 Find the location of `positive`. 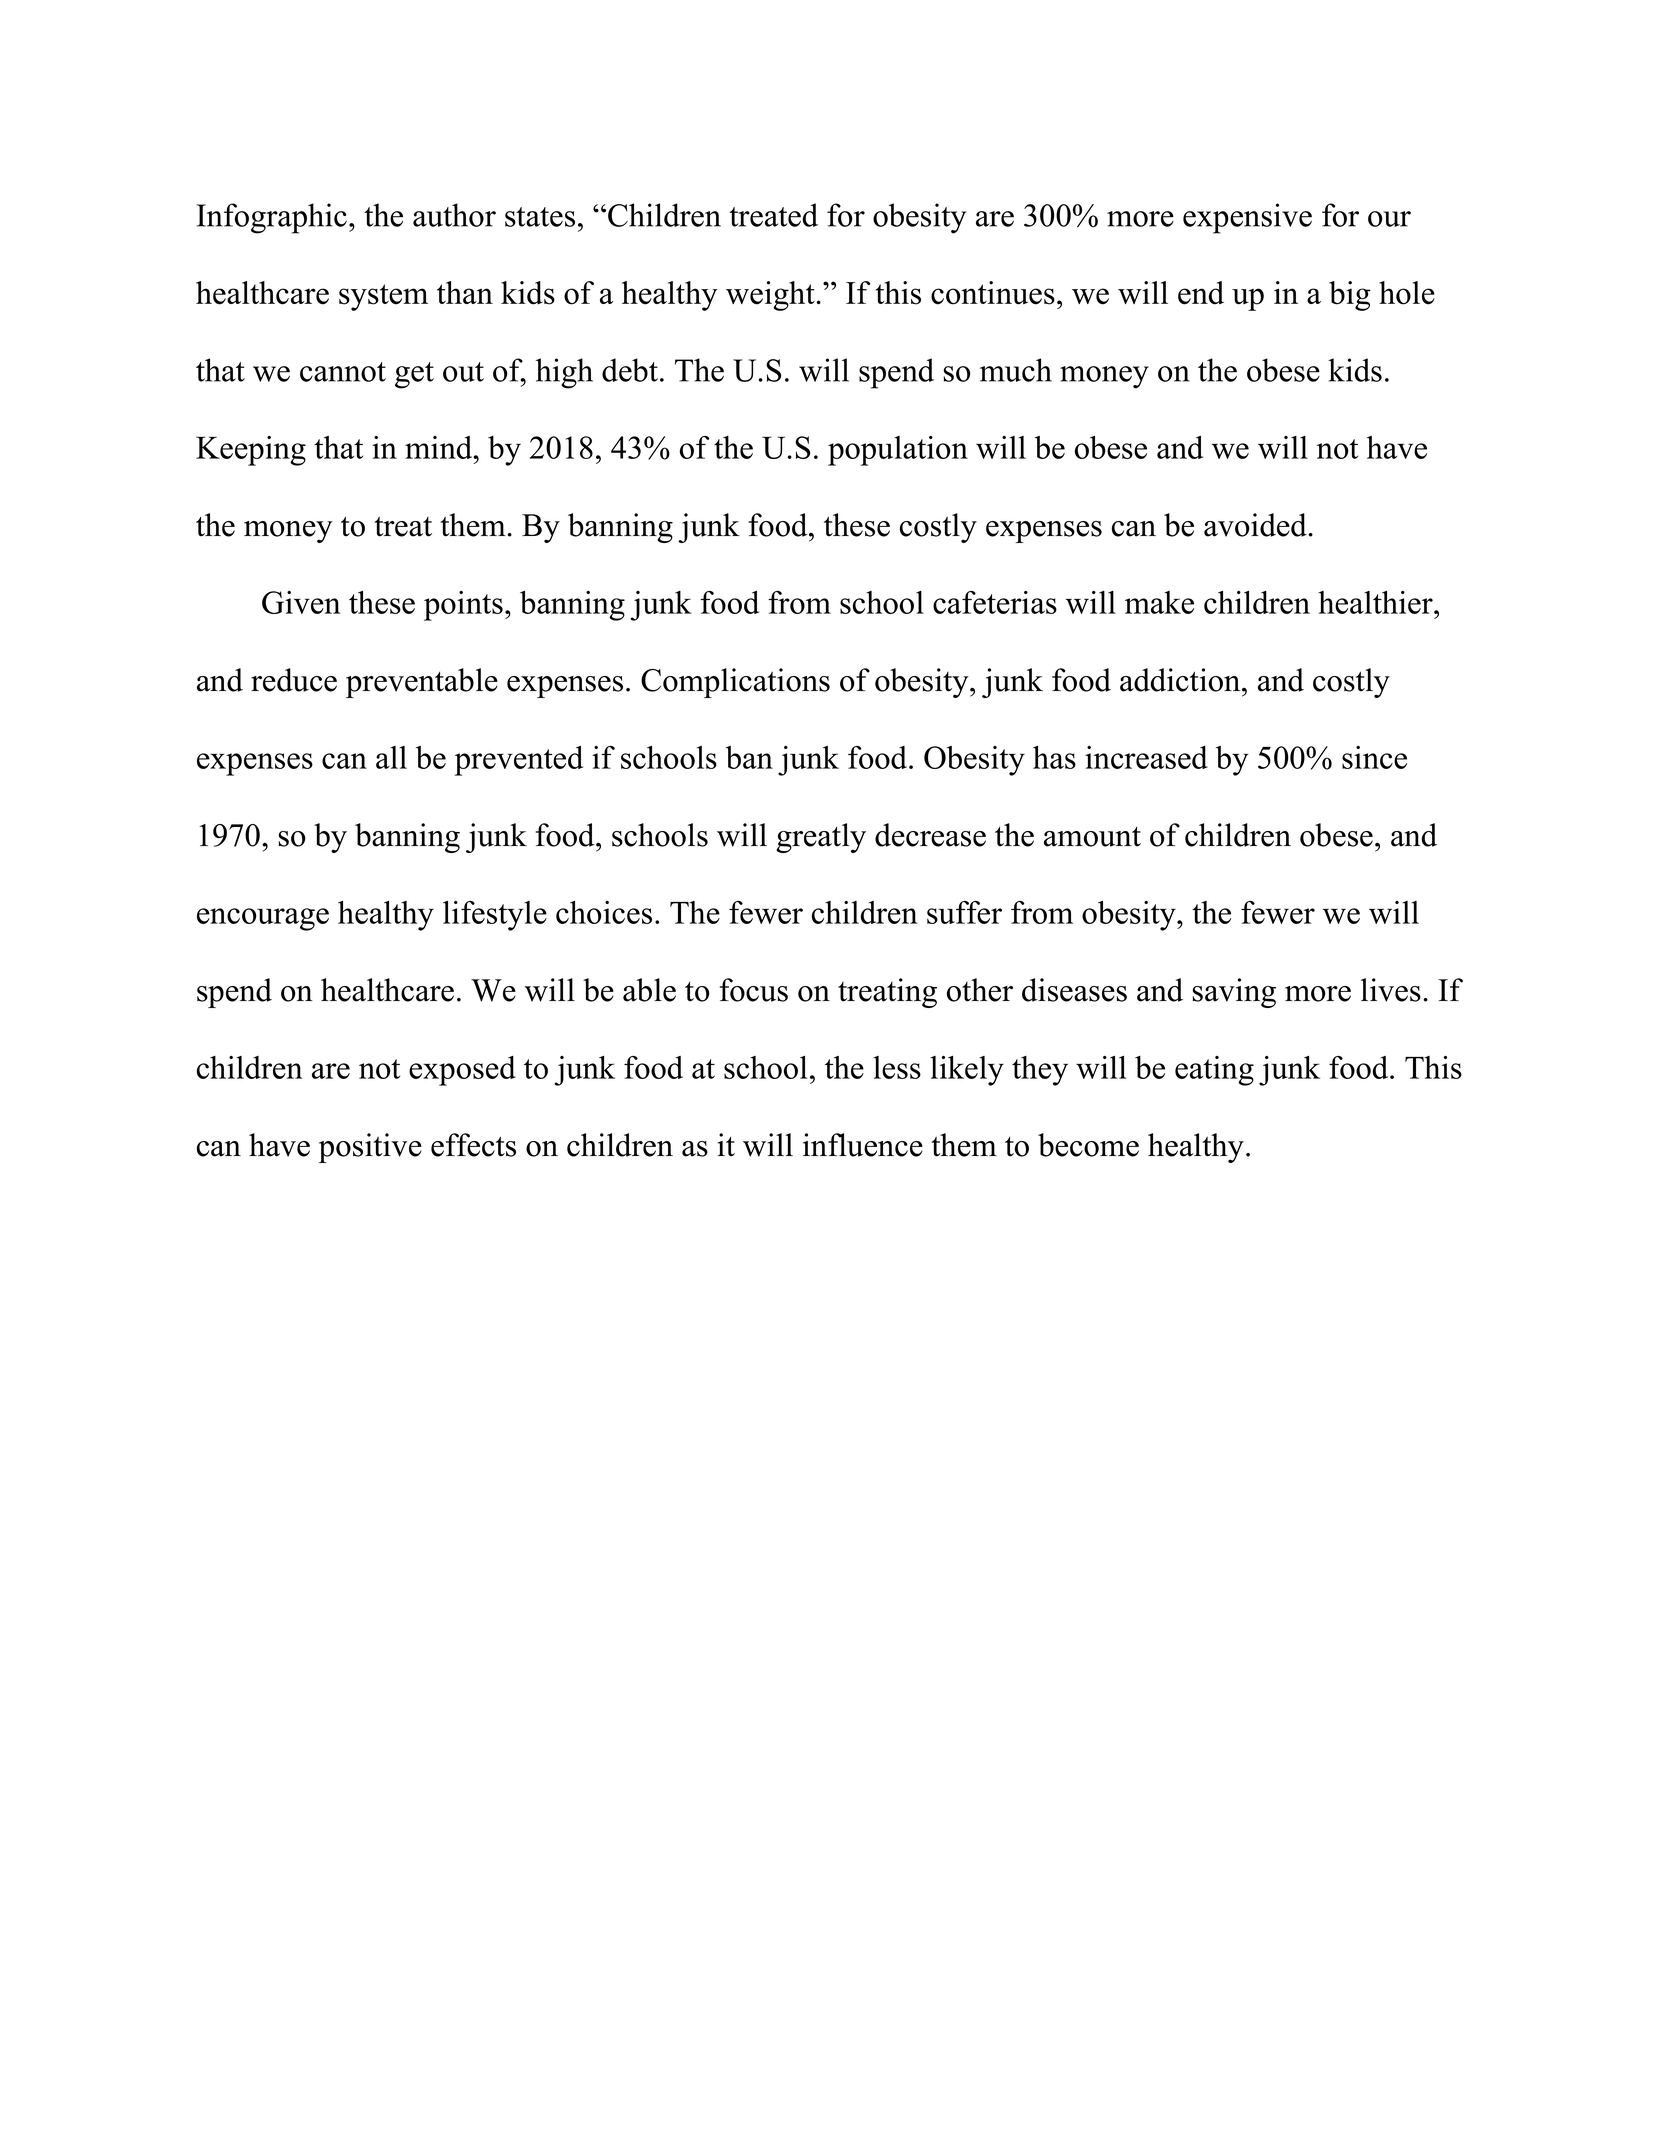

positive is located at coordinates (370, 1148).
